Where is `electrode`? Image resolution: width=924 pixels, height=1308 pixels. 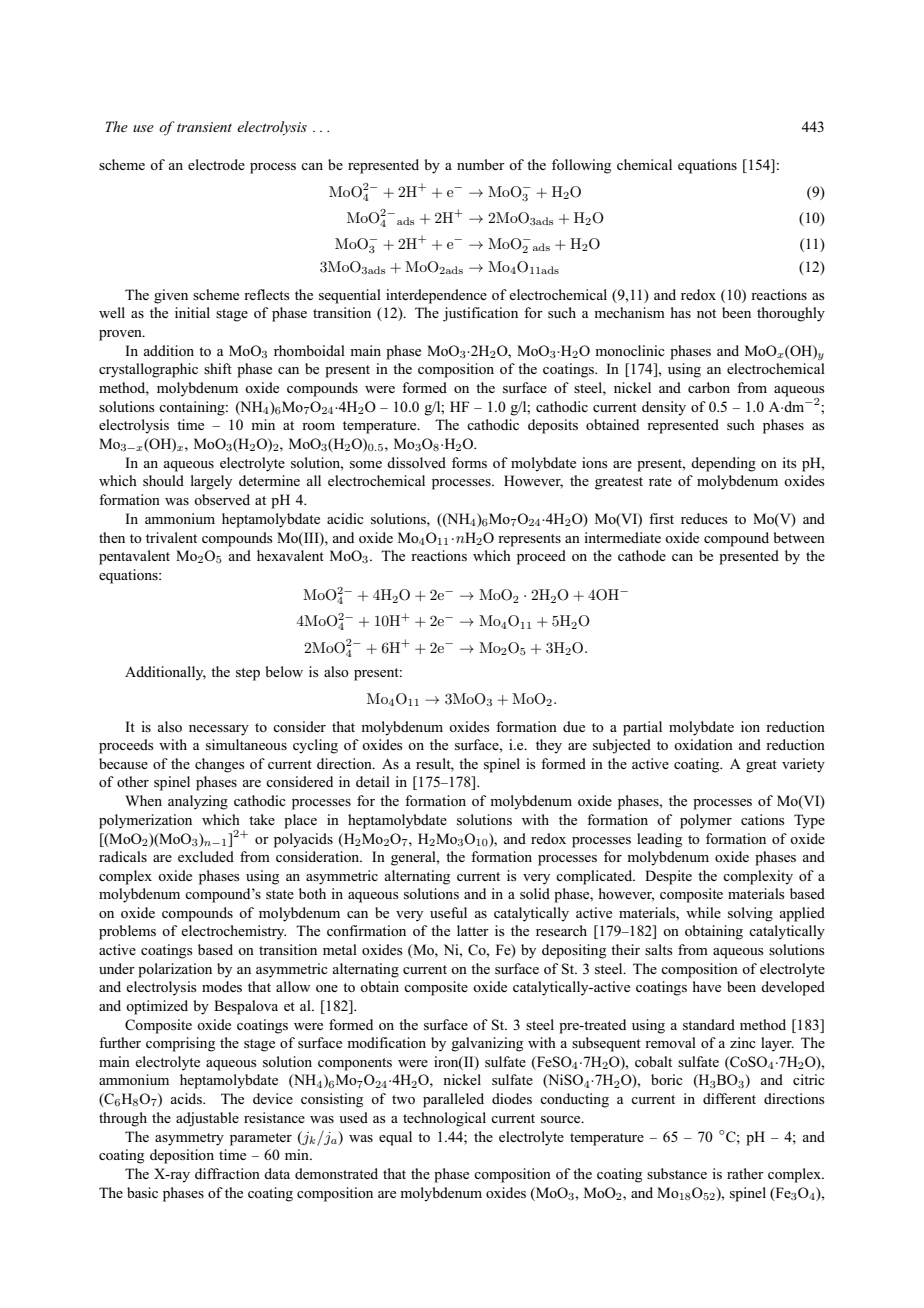 electrode is located at coordinates (216, 164).
